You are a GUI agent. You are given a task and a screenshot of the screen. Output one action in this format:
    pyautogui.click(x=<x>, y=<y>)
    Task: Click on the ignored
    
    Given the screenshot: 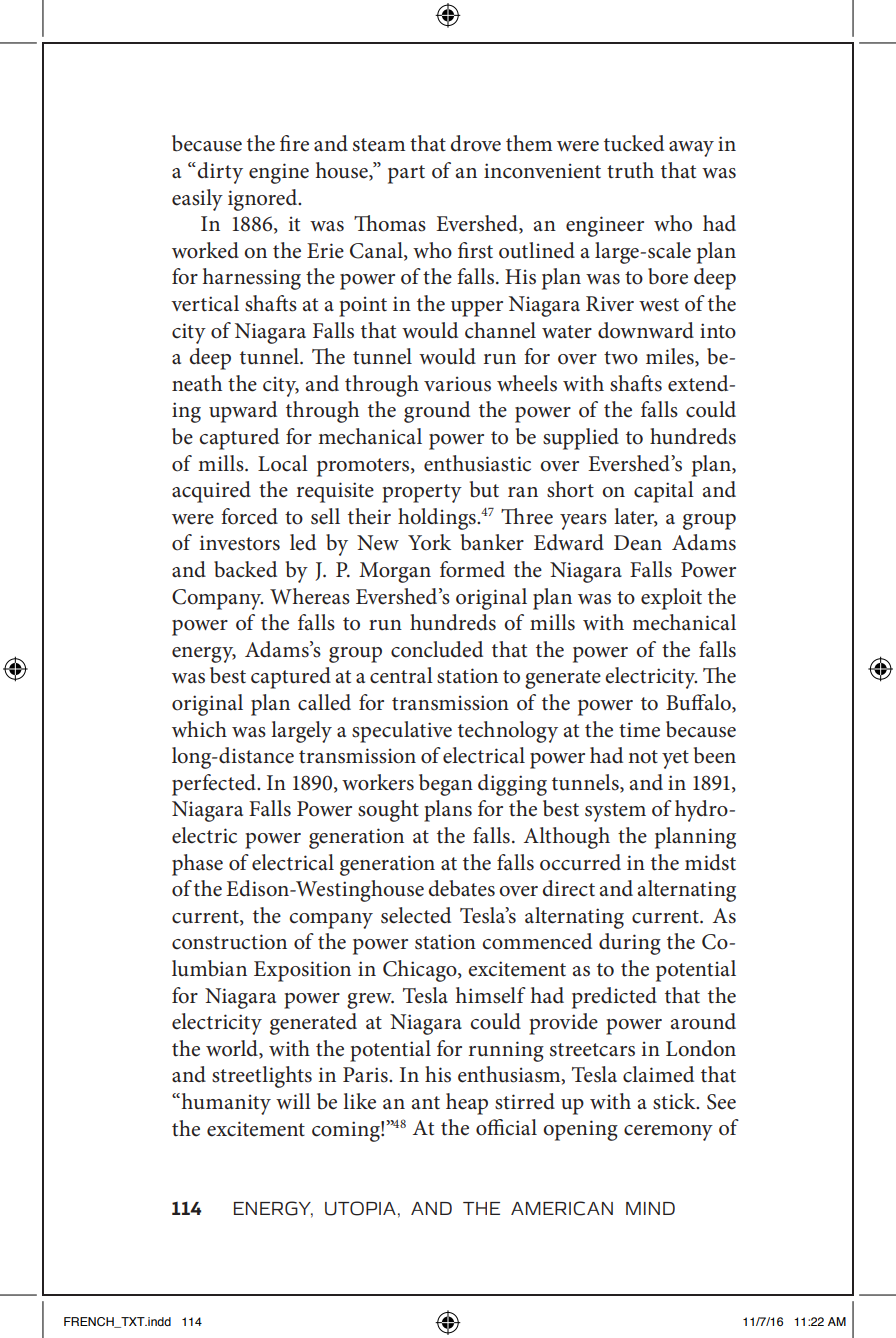 What is the action you would take?
    pyautogui.click(x=264, y=200)
